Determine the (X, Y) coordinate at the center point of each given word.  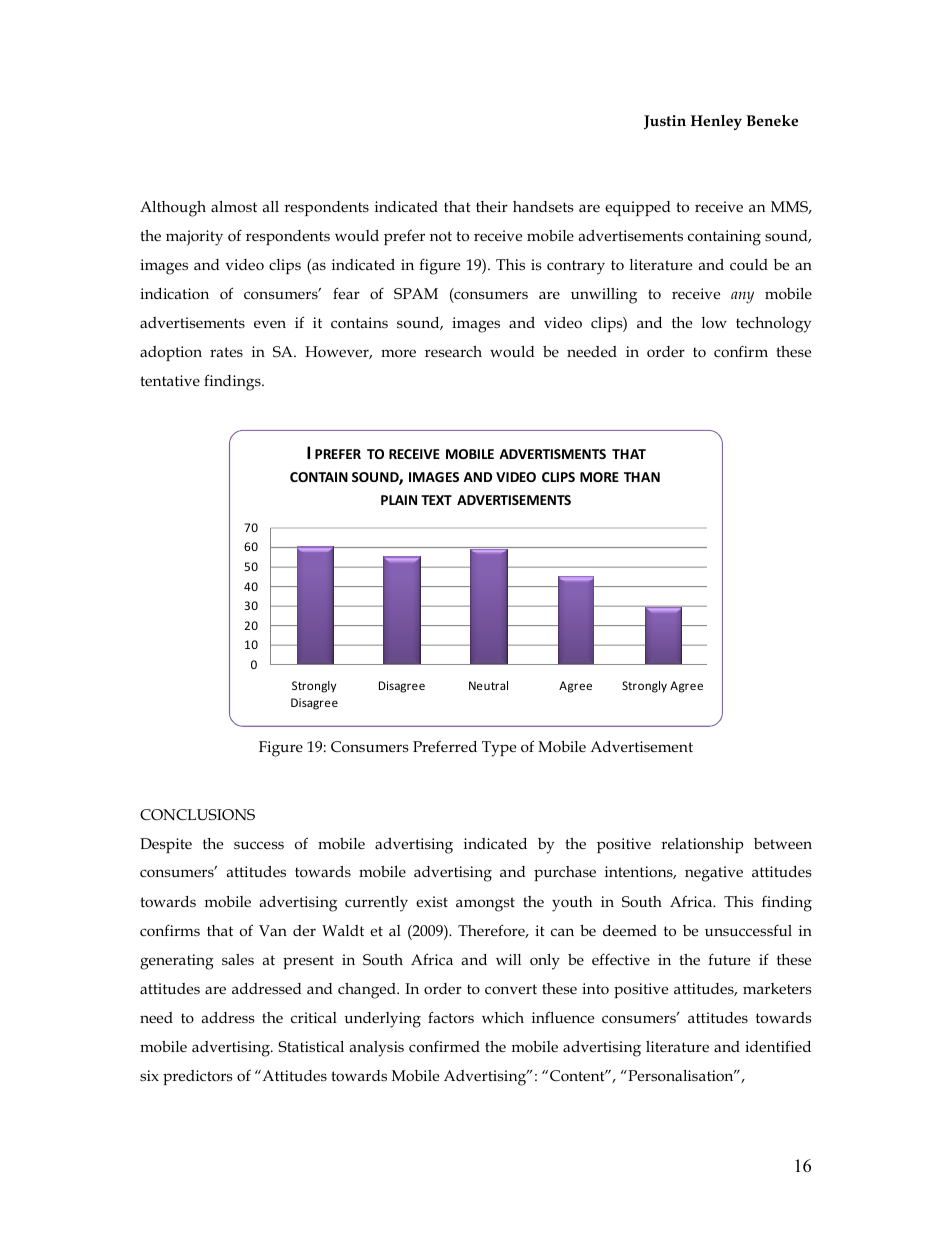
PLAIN (399, 500)
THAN (642, 477)
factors (451, 1017)
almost (234, 207)
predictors (198, 1077)
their (492, 206)
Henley (716, 122)
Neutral (488, 685)
